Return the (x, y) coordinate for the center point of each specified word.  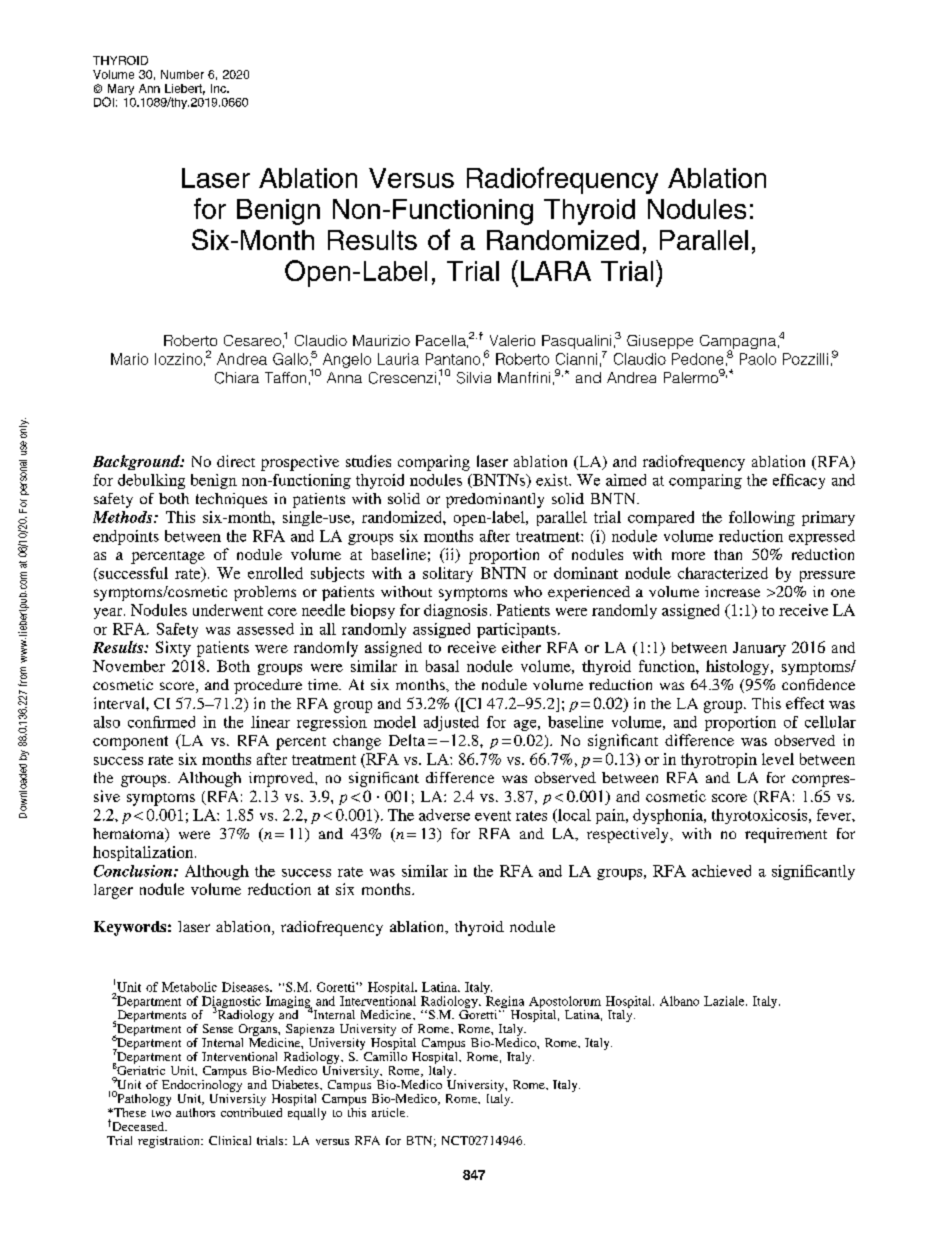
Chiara (237, 378)
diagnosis (455, 611)
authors (195, 1112)
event (493, 816)
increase (732, 591)
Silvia (474, 378)
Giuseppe (660, 342)
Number (182, 74)
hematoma (130, 835)
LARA (556, 271)
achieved (721, 871)
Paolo (758, 359)
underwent (228, 610)
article (390, 1112)
